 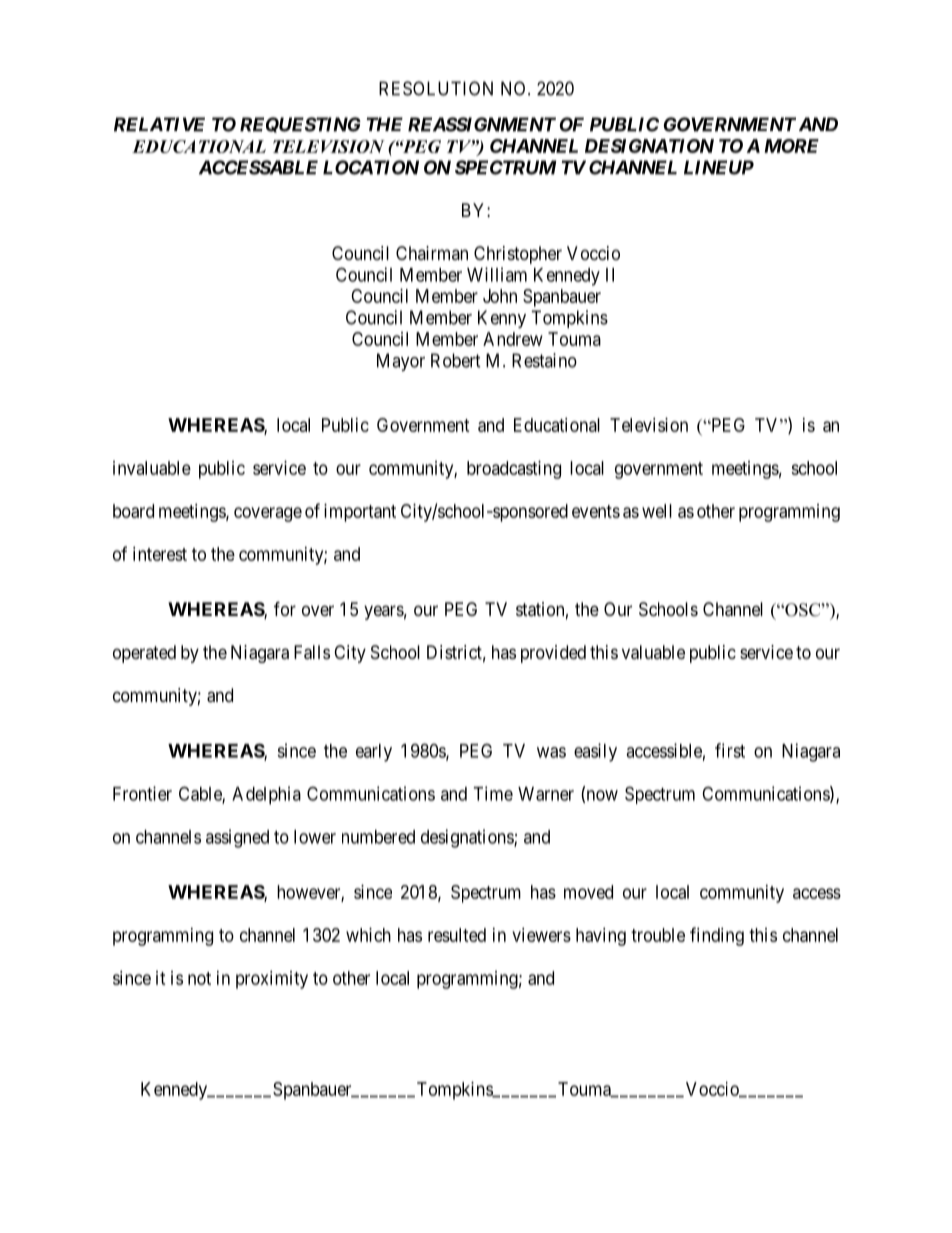 I want to click on not, so click(x=199, y=978).
